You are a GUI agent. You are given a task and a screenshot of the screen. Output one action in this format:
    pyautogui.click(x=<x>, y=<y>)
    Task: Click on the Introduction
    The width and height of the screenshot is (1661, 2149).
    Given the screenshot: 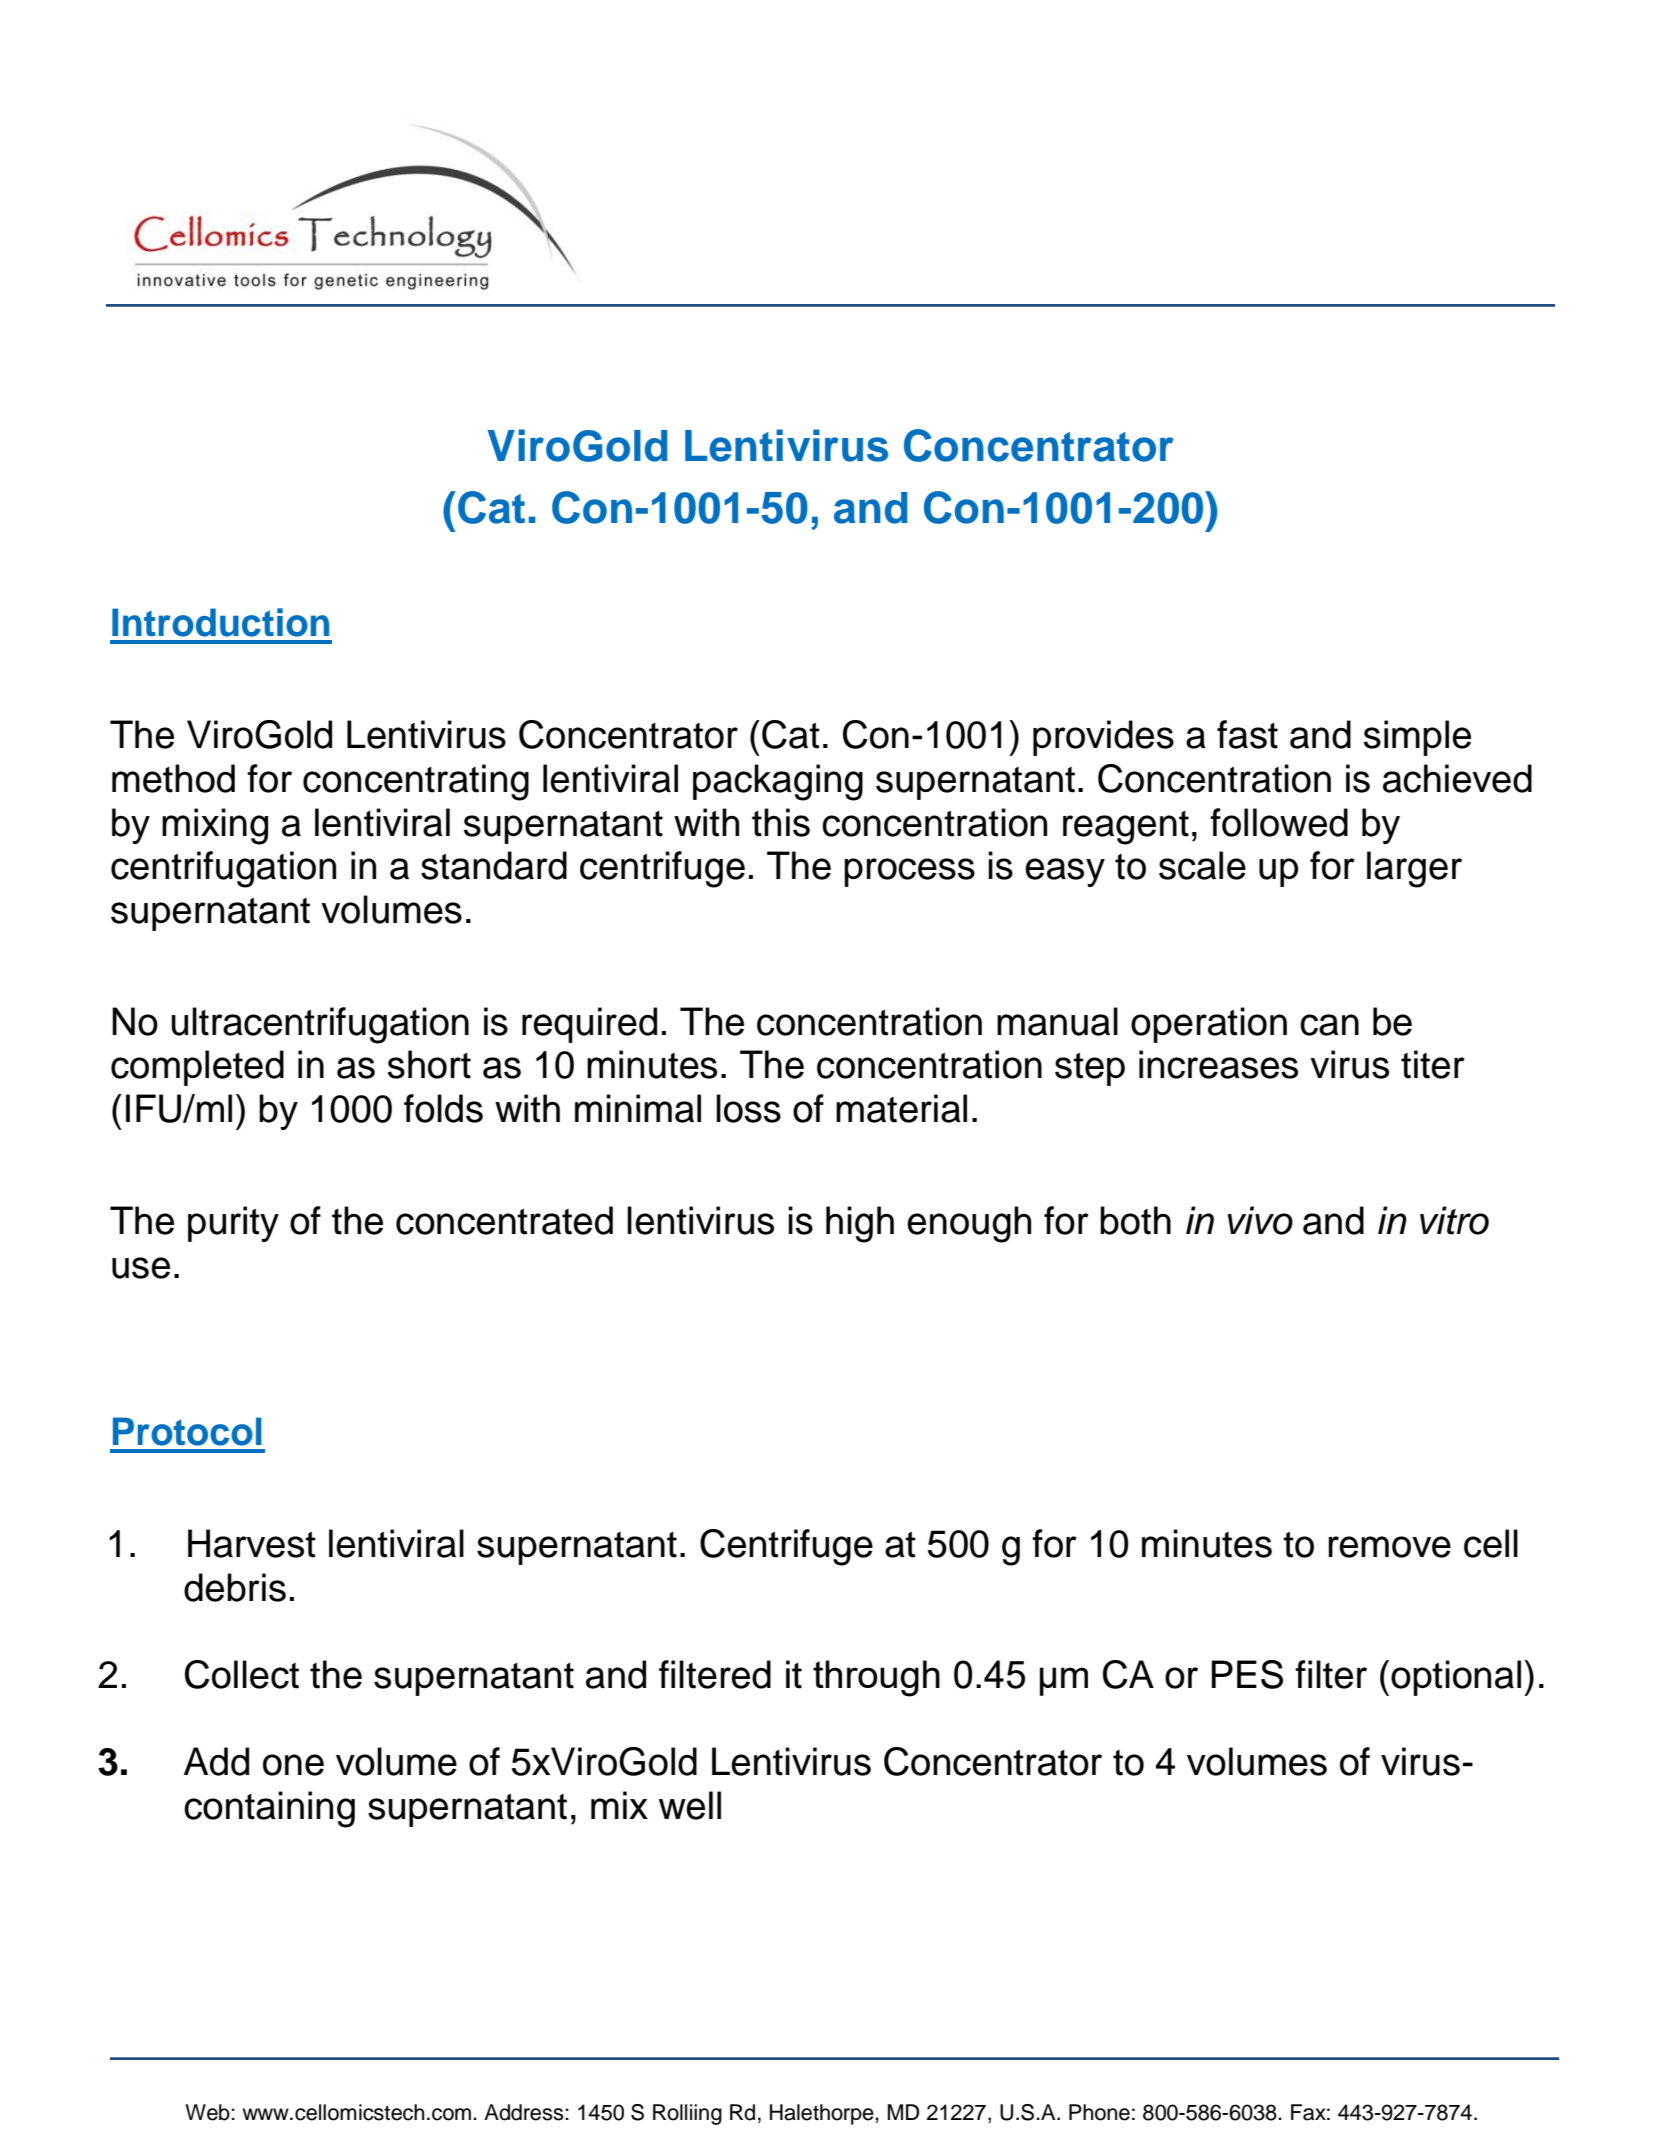 What is the action you would take?
    pyautogui.click(x=220, y=622)
